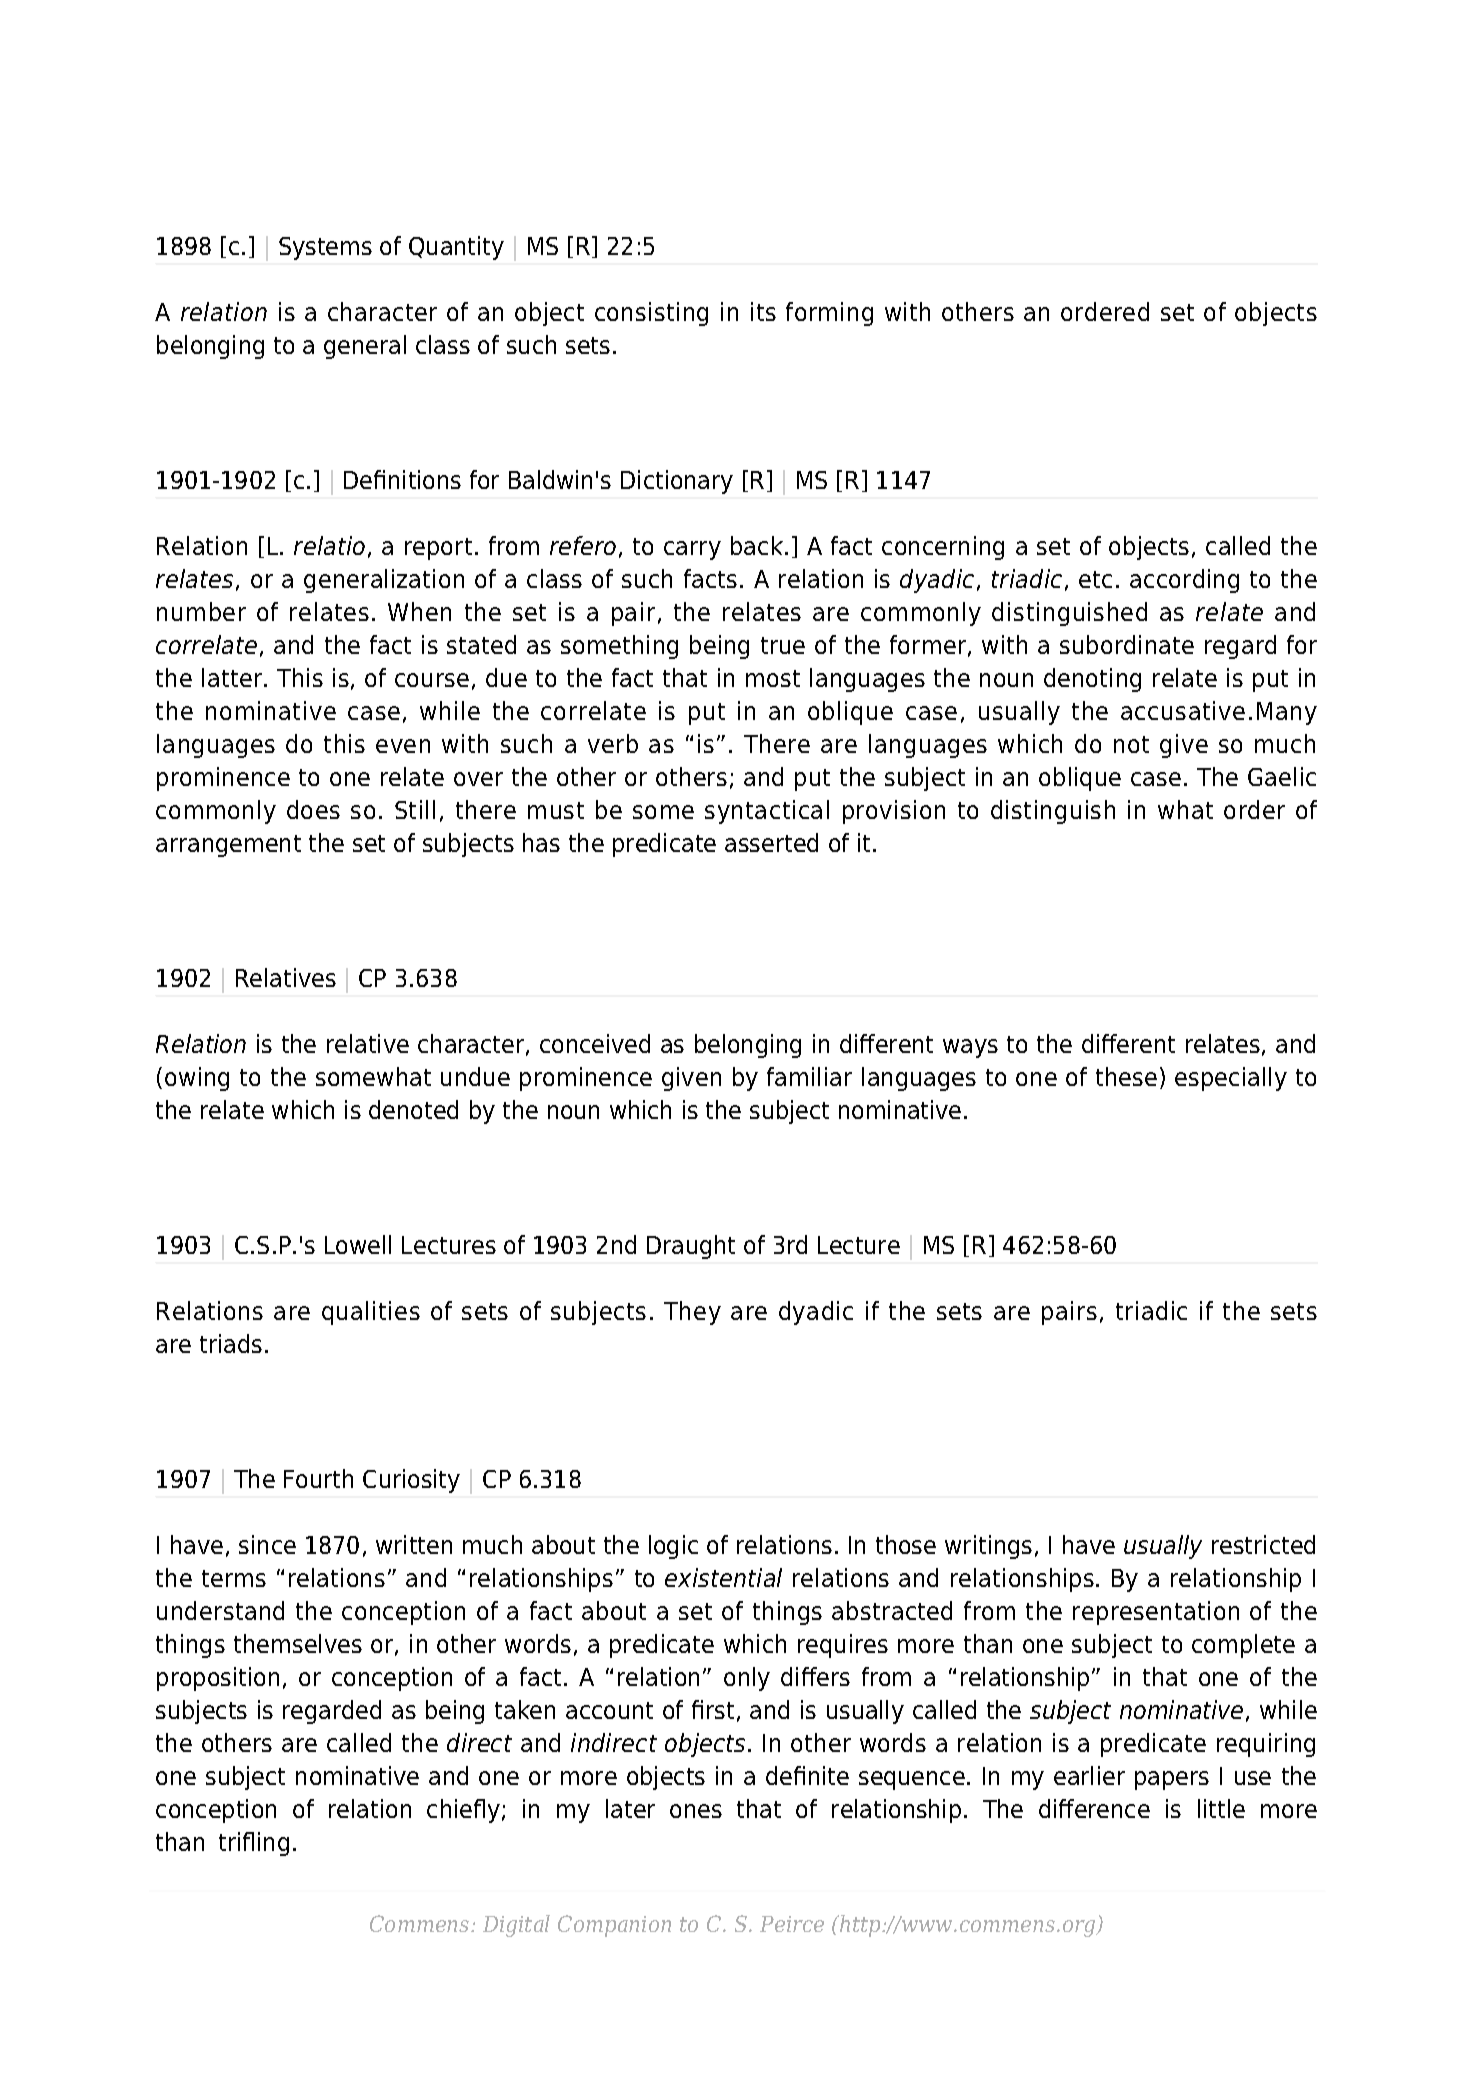 The height and width of the image is (2085, 1474). What do you see at coordinates (1126, 1076) in the image?
I see `these` at bounding box center [1126, 1076].
